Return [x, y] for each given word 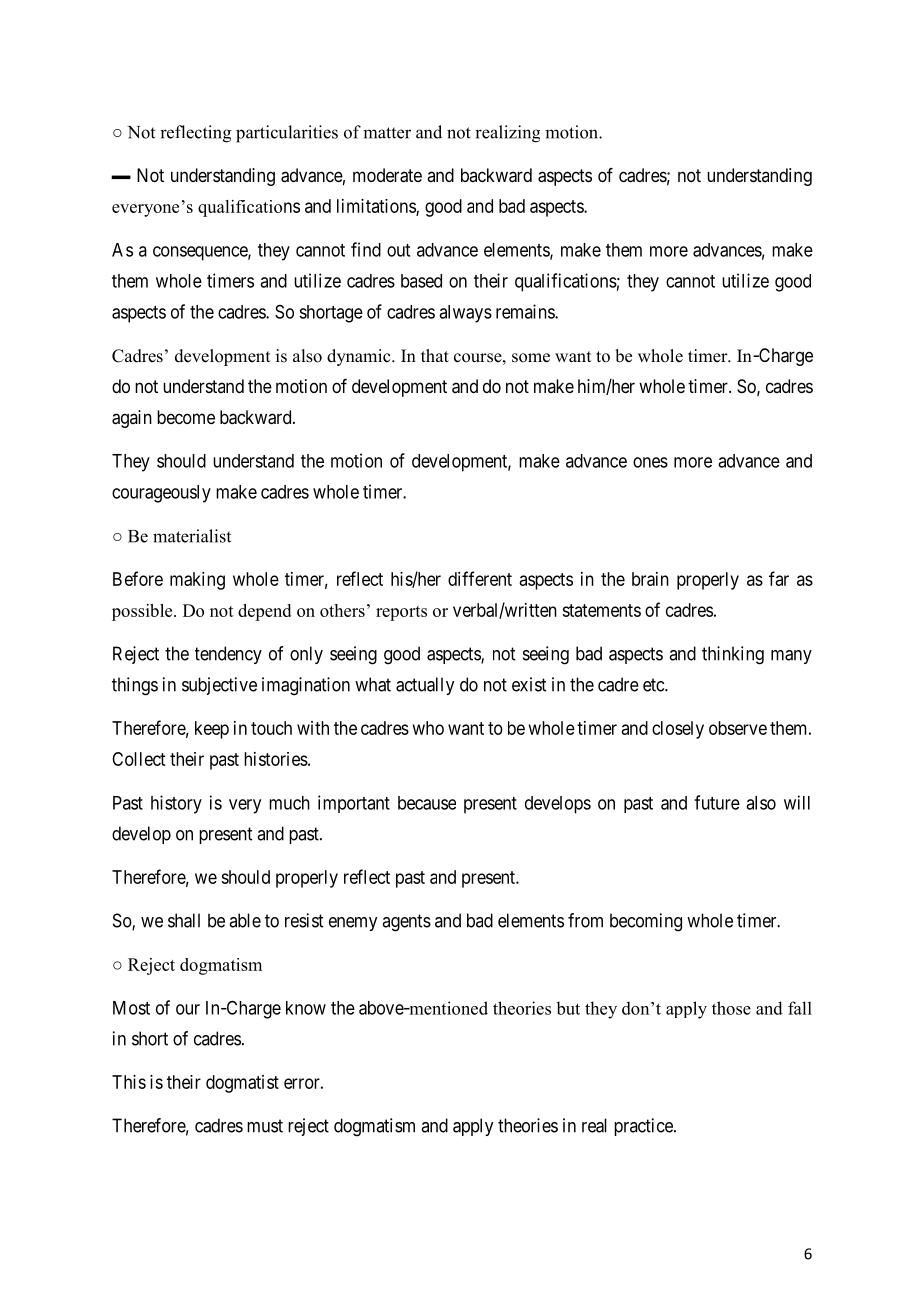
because [427, 803]
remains [526, 311]
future [717, 802]
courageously [161, 494]
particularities [287, 134]
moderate [387, 175]
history [176, 804]
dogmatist [242, 1084]
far [779, 578]
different [480, 578]
